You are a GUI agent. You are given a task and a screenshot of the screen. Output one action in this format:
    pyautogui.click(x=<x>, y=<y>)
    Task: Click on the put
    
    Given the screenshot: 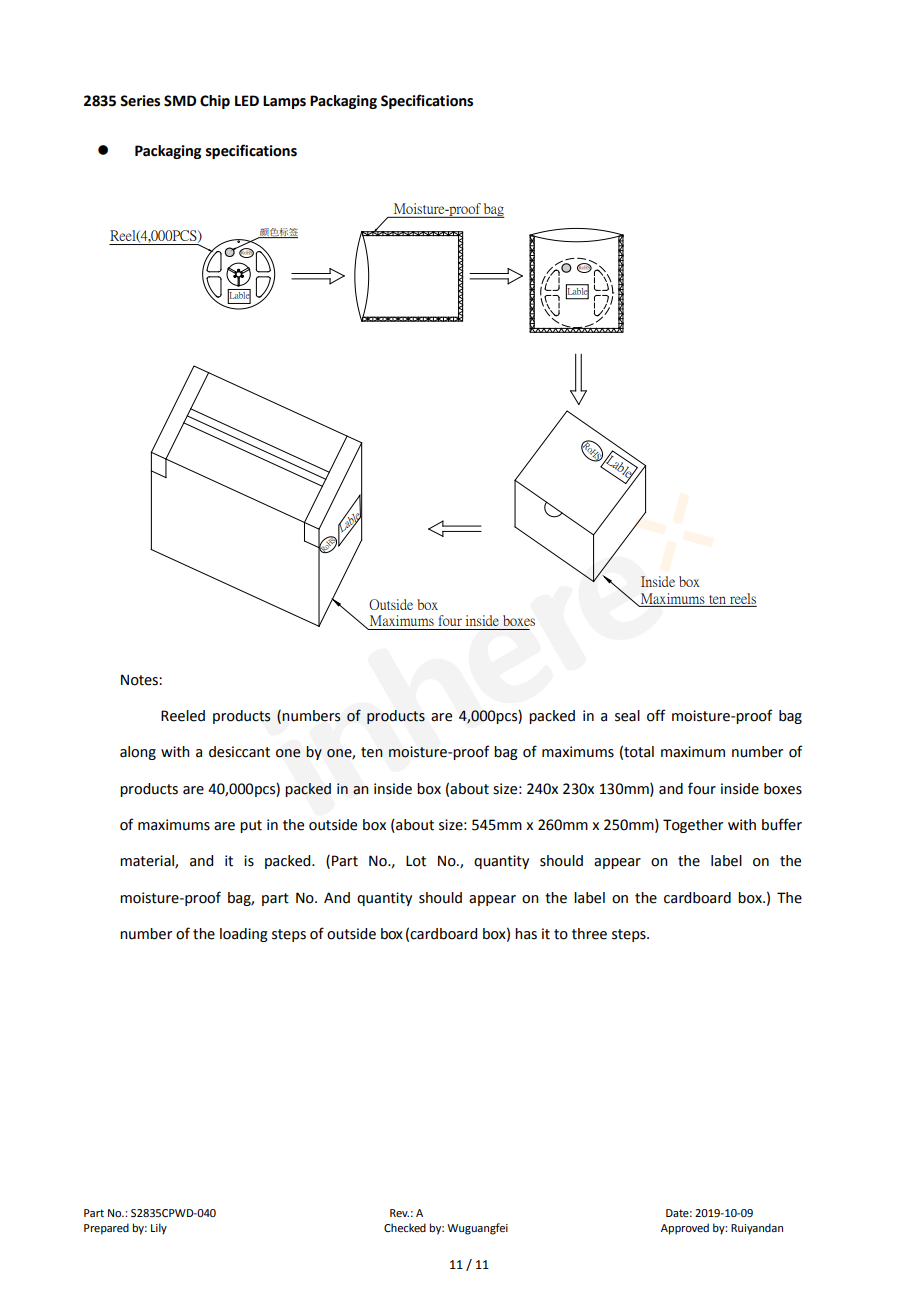 What is the action you would take?
    pyautogui.click(x=251, y=826)
